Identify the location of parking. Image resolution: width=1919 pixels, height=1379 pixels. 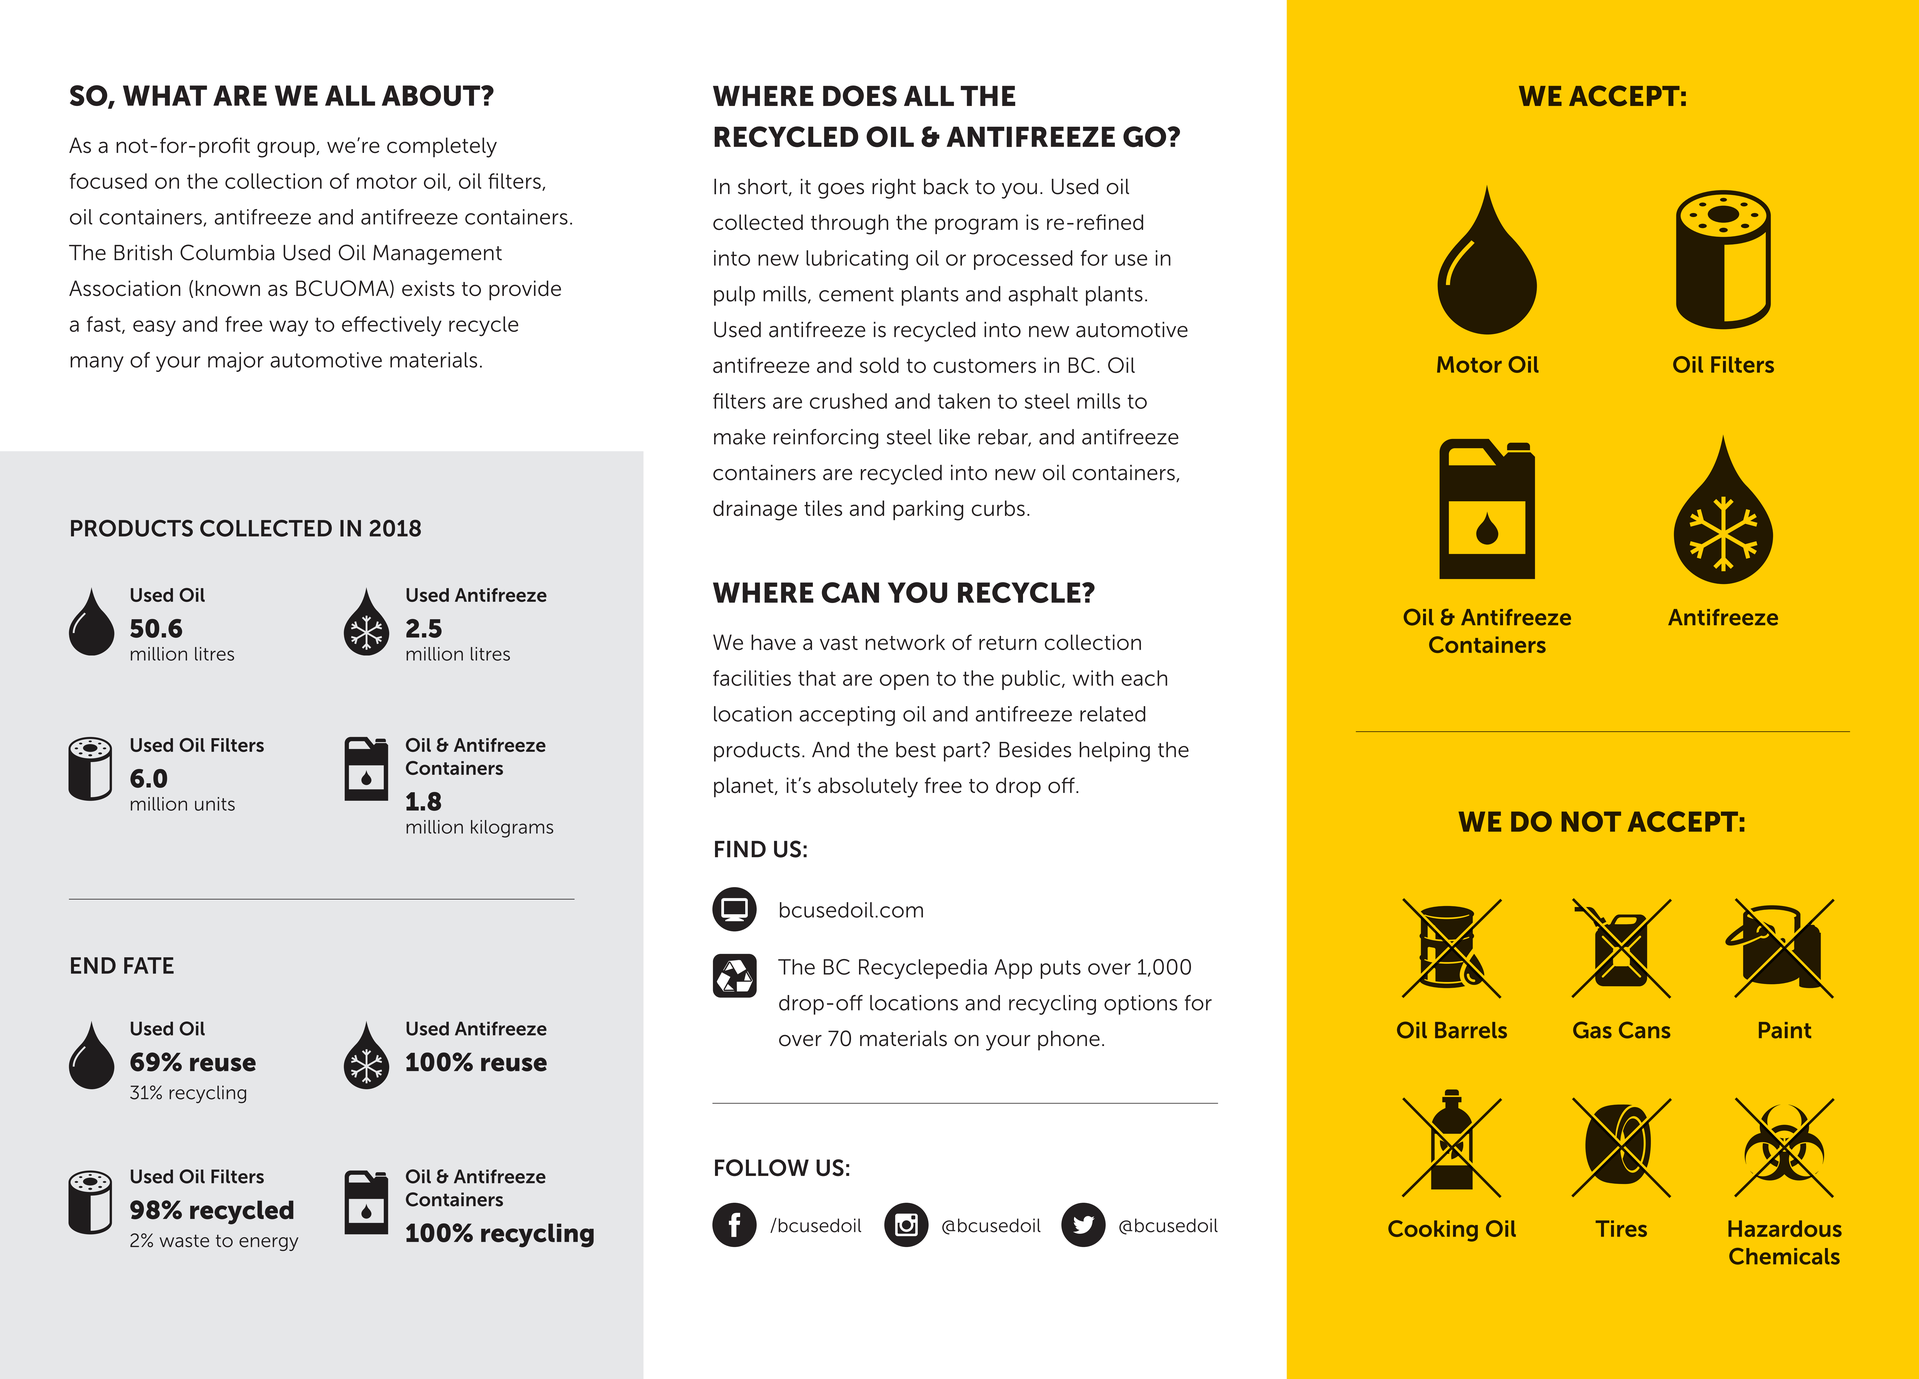
(928, 510).
